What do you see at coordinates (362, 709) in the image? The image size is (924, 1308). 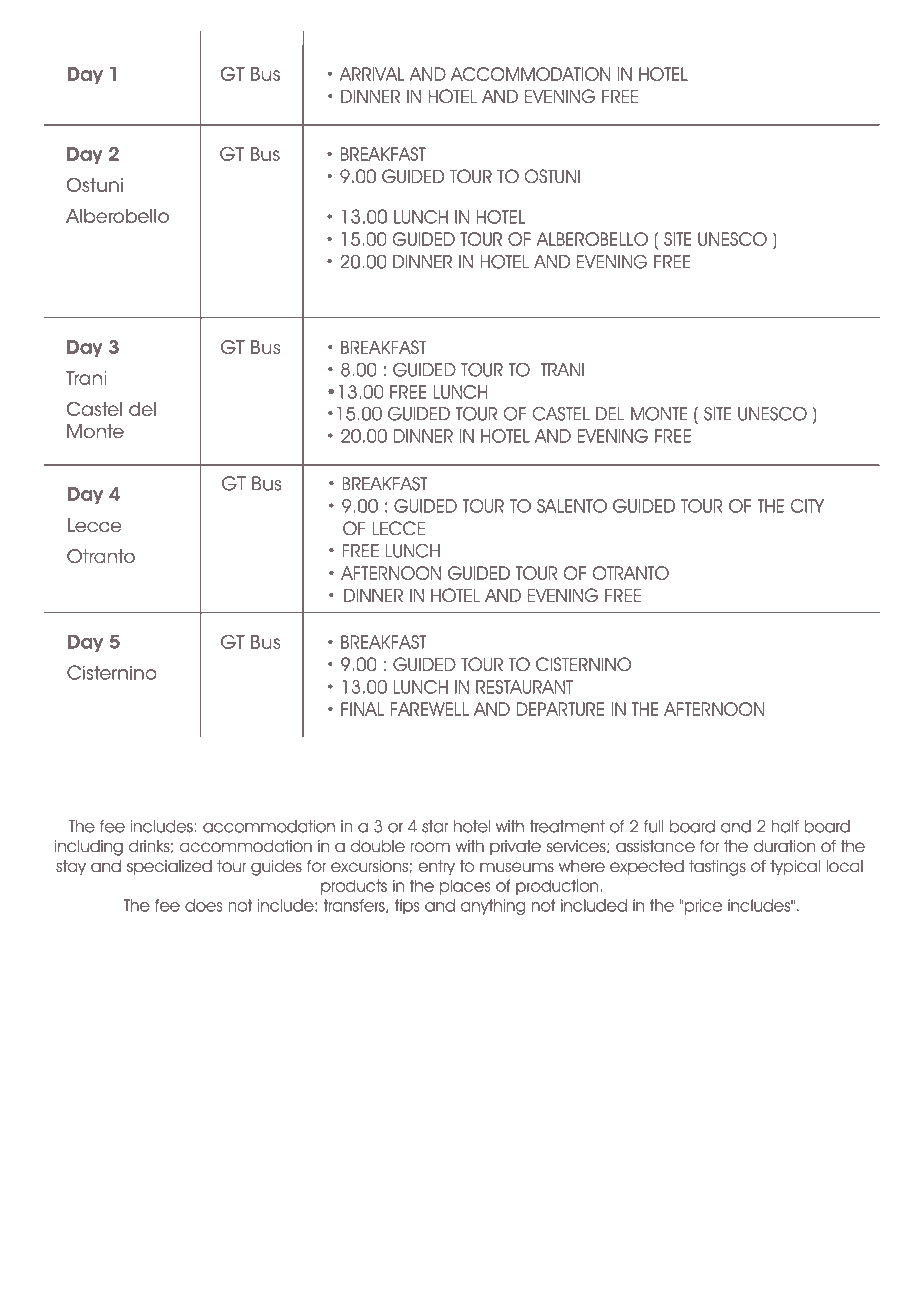 I see `FINAL` at bounding box center [362, 709].
